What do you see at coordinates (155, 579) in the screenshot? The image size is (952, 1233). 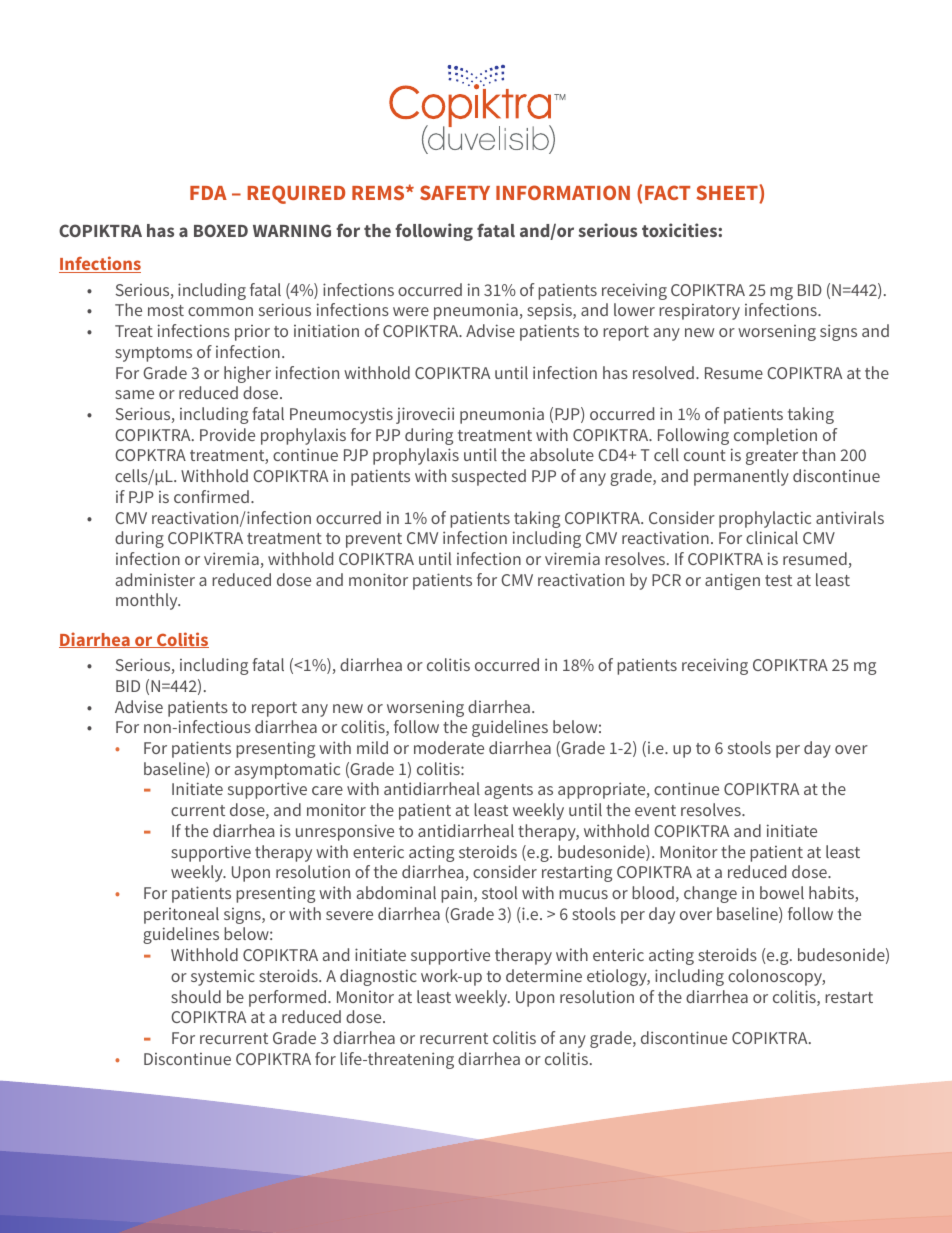 I see `administer` at bounding box center [155, 579].
